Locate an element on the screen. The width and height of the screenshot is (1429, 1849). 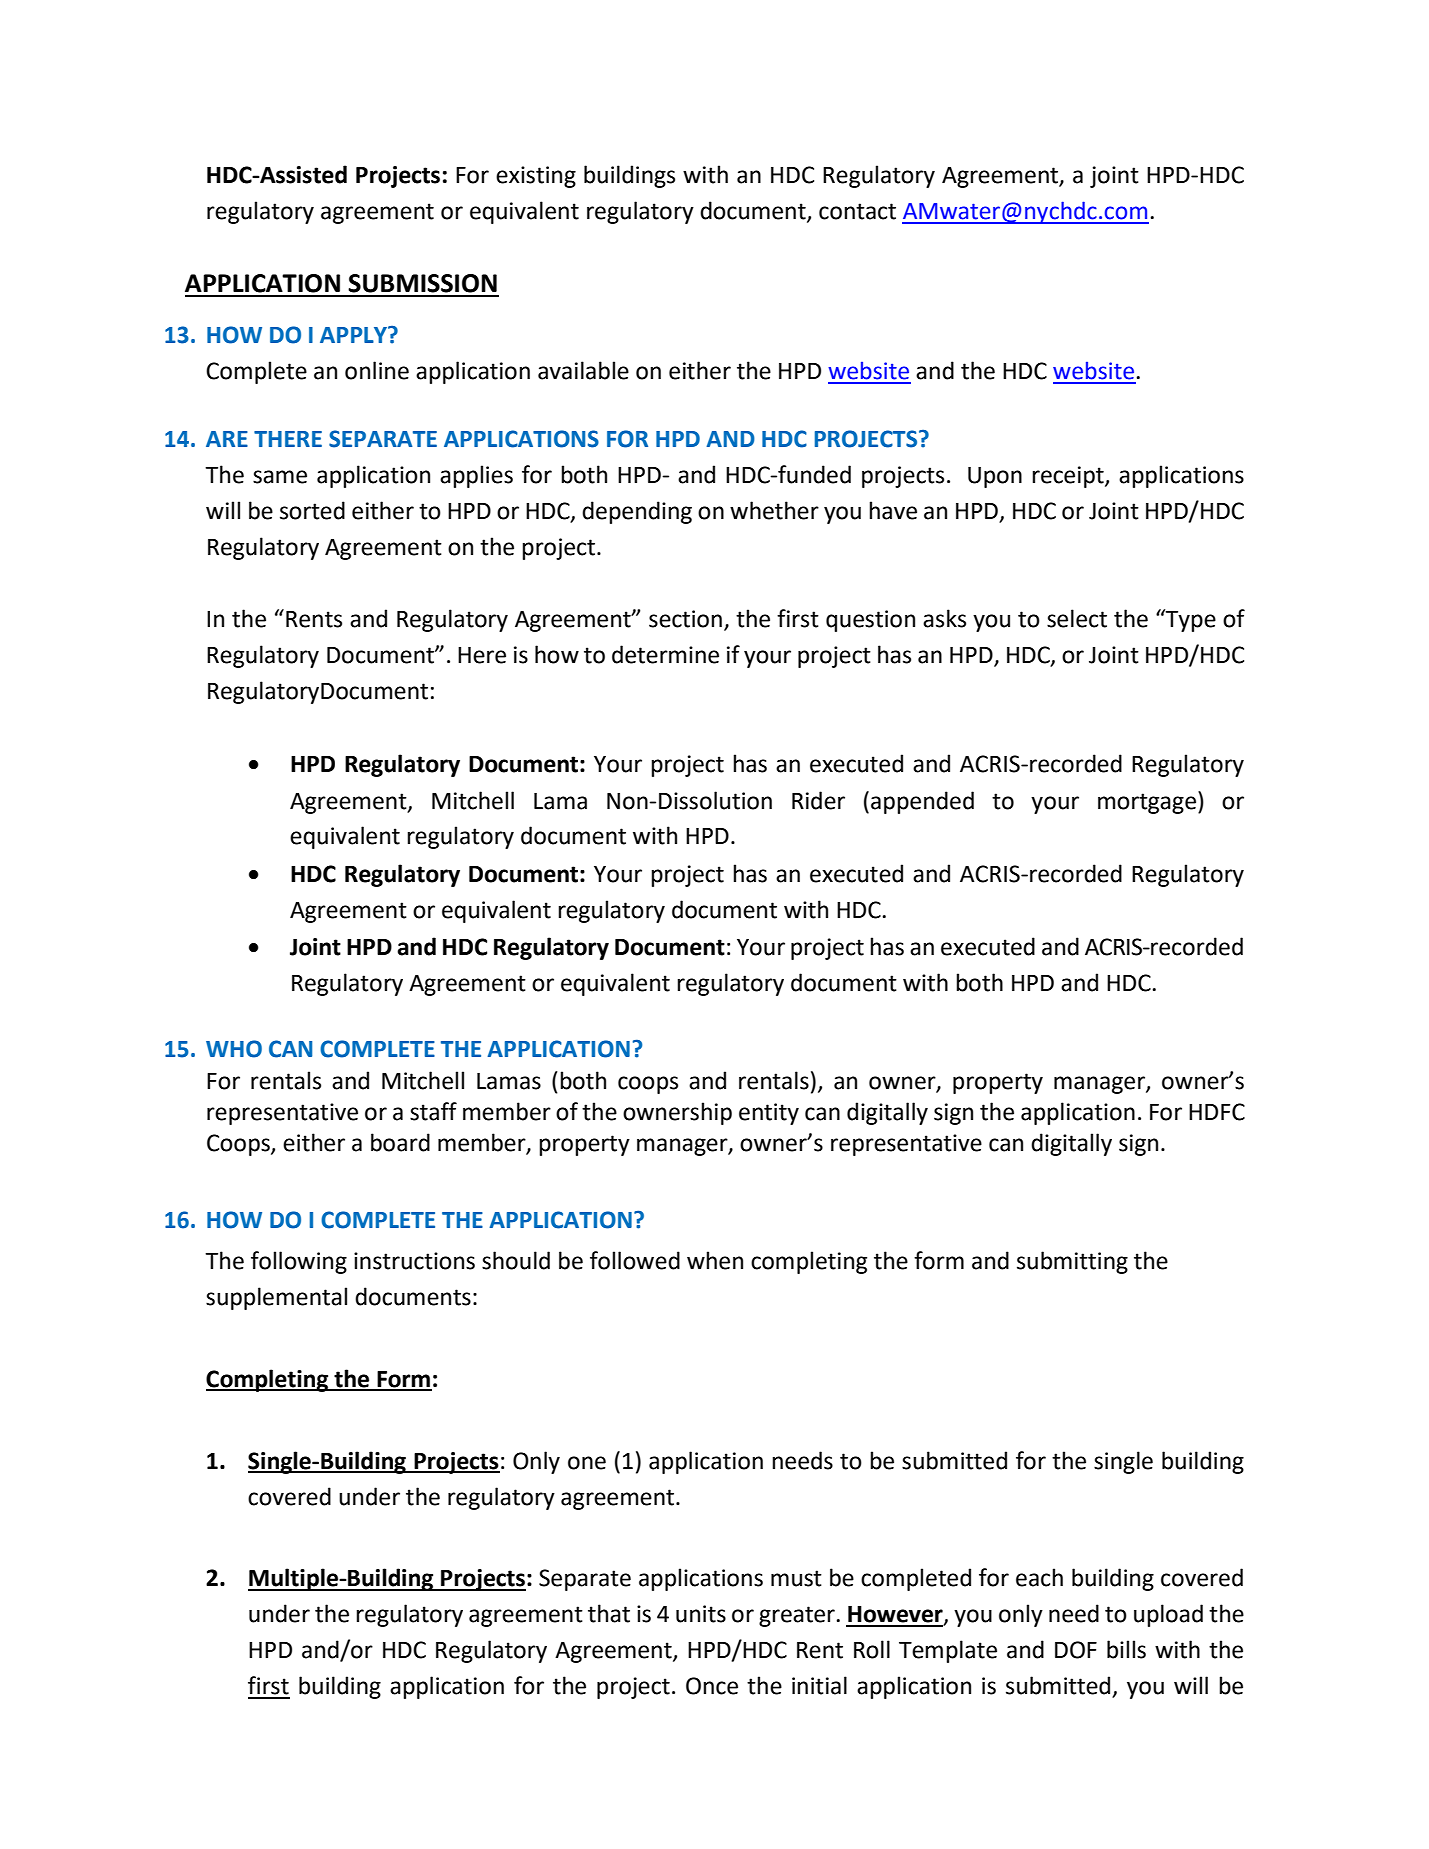
section is located at coordinates (685, 619).
